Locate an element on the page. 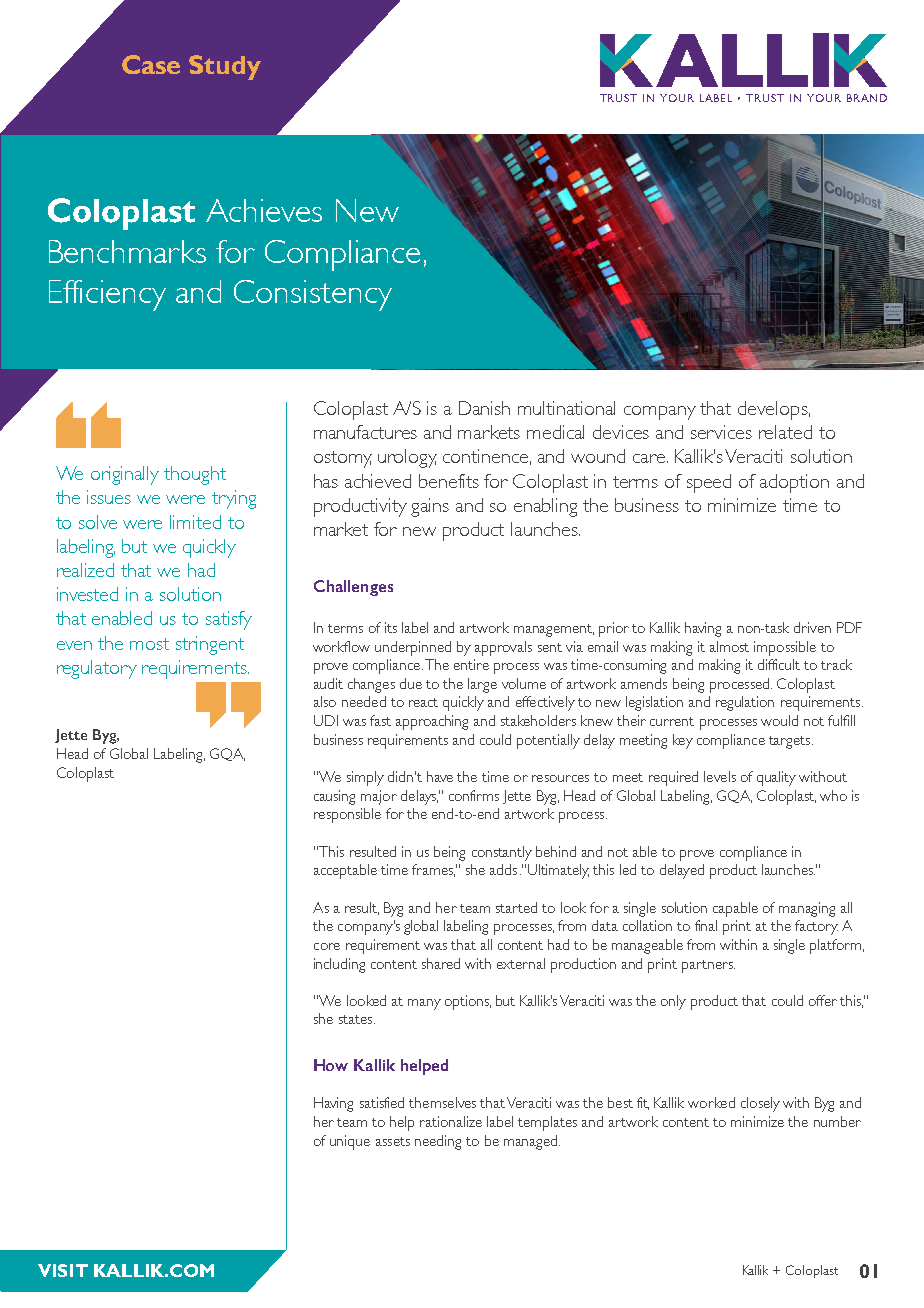 Image resolution: width=924 pixels, height=1308 pixels. Study is located at coordinates (225, 67).
